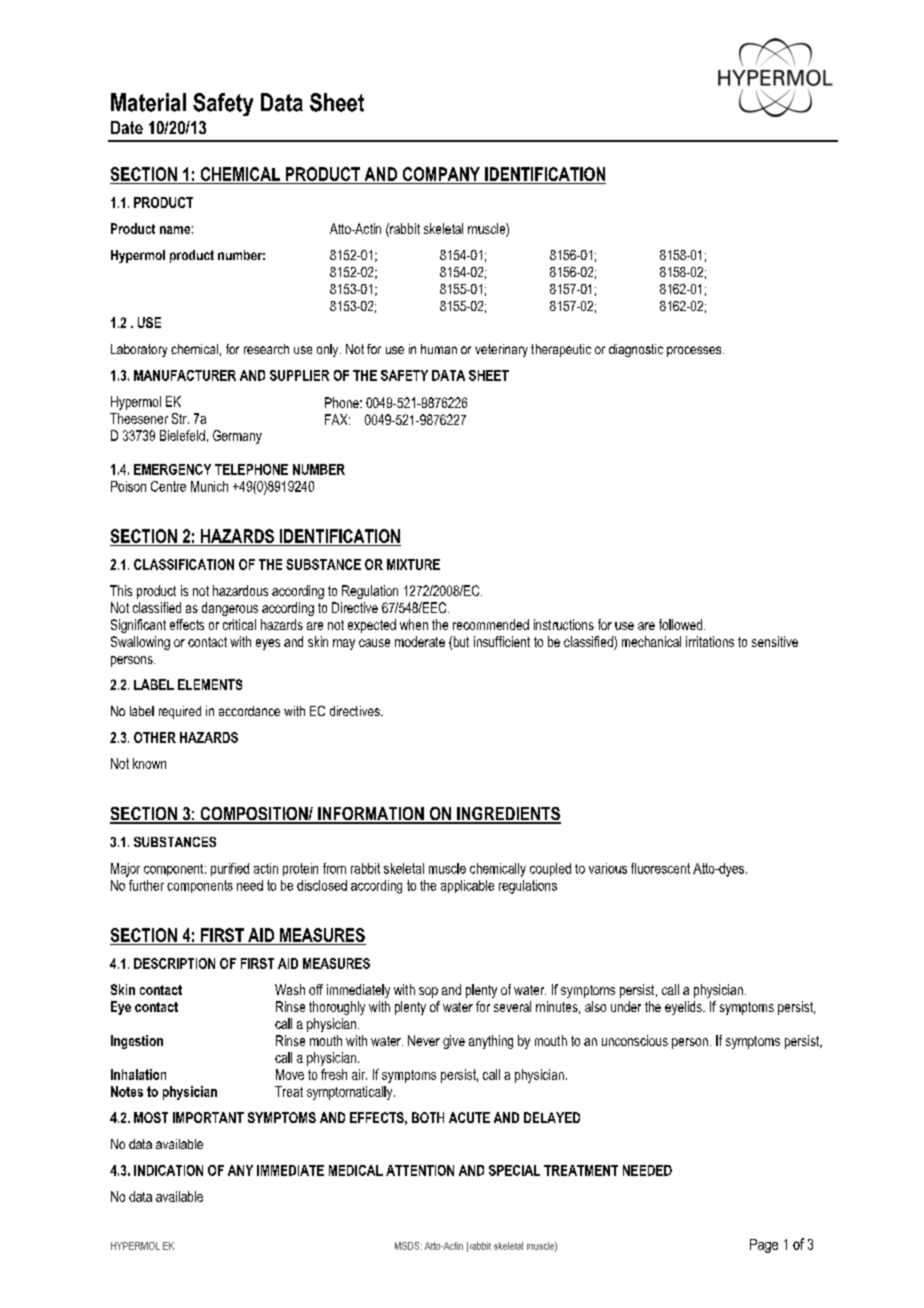  What do you see at coordinates (441, 174) in the screenshot?
I see `COMPANY` at bounding box center [441, 174].
